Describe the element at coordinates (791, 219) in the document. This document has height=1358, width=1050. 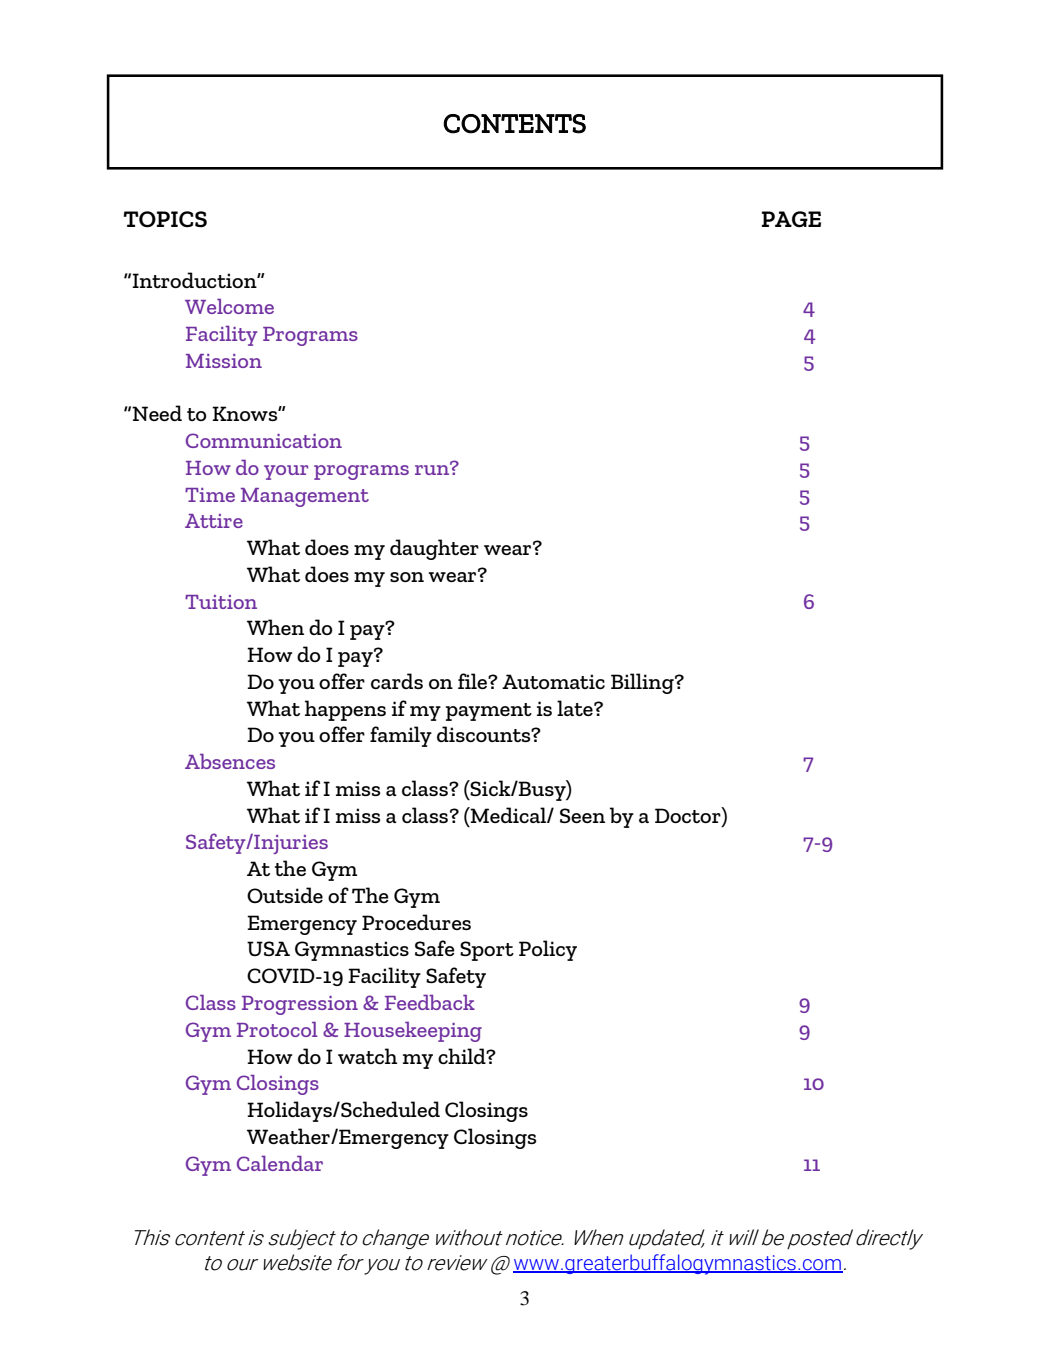
I see `PAGE` at that location.
